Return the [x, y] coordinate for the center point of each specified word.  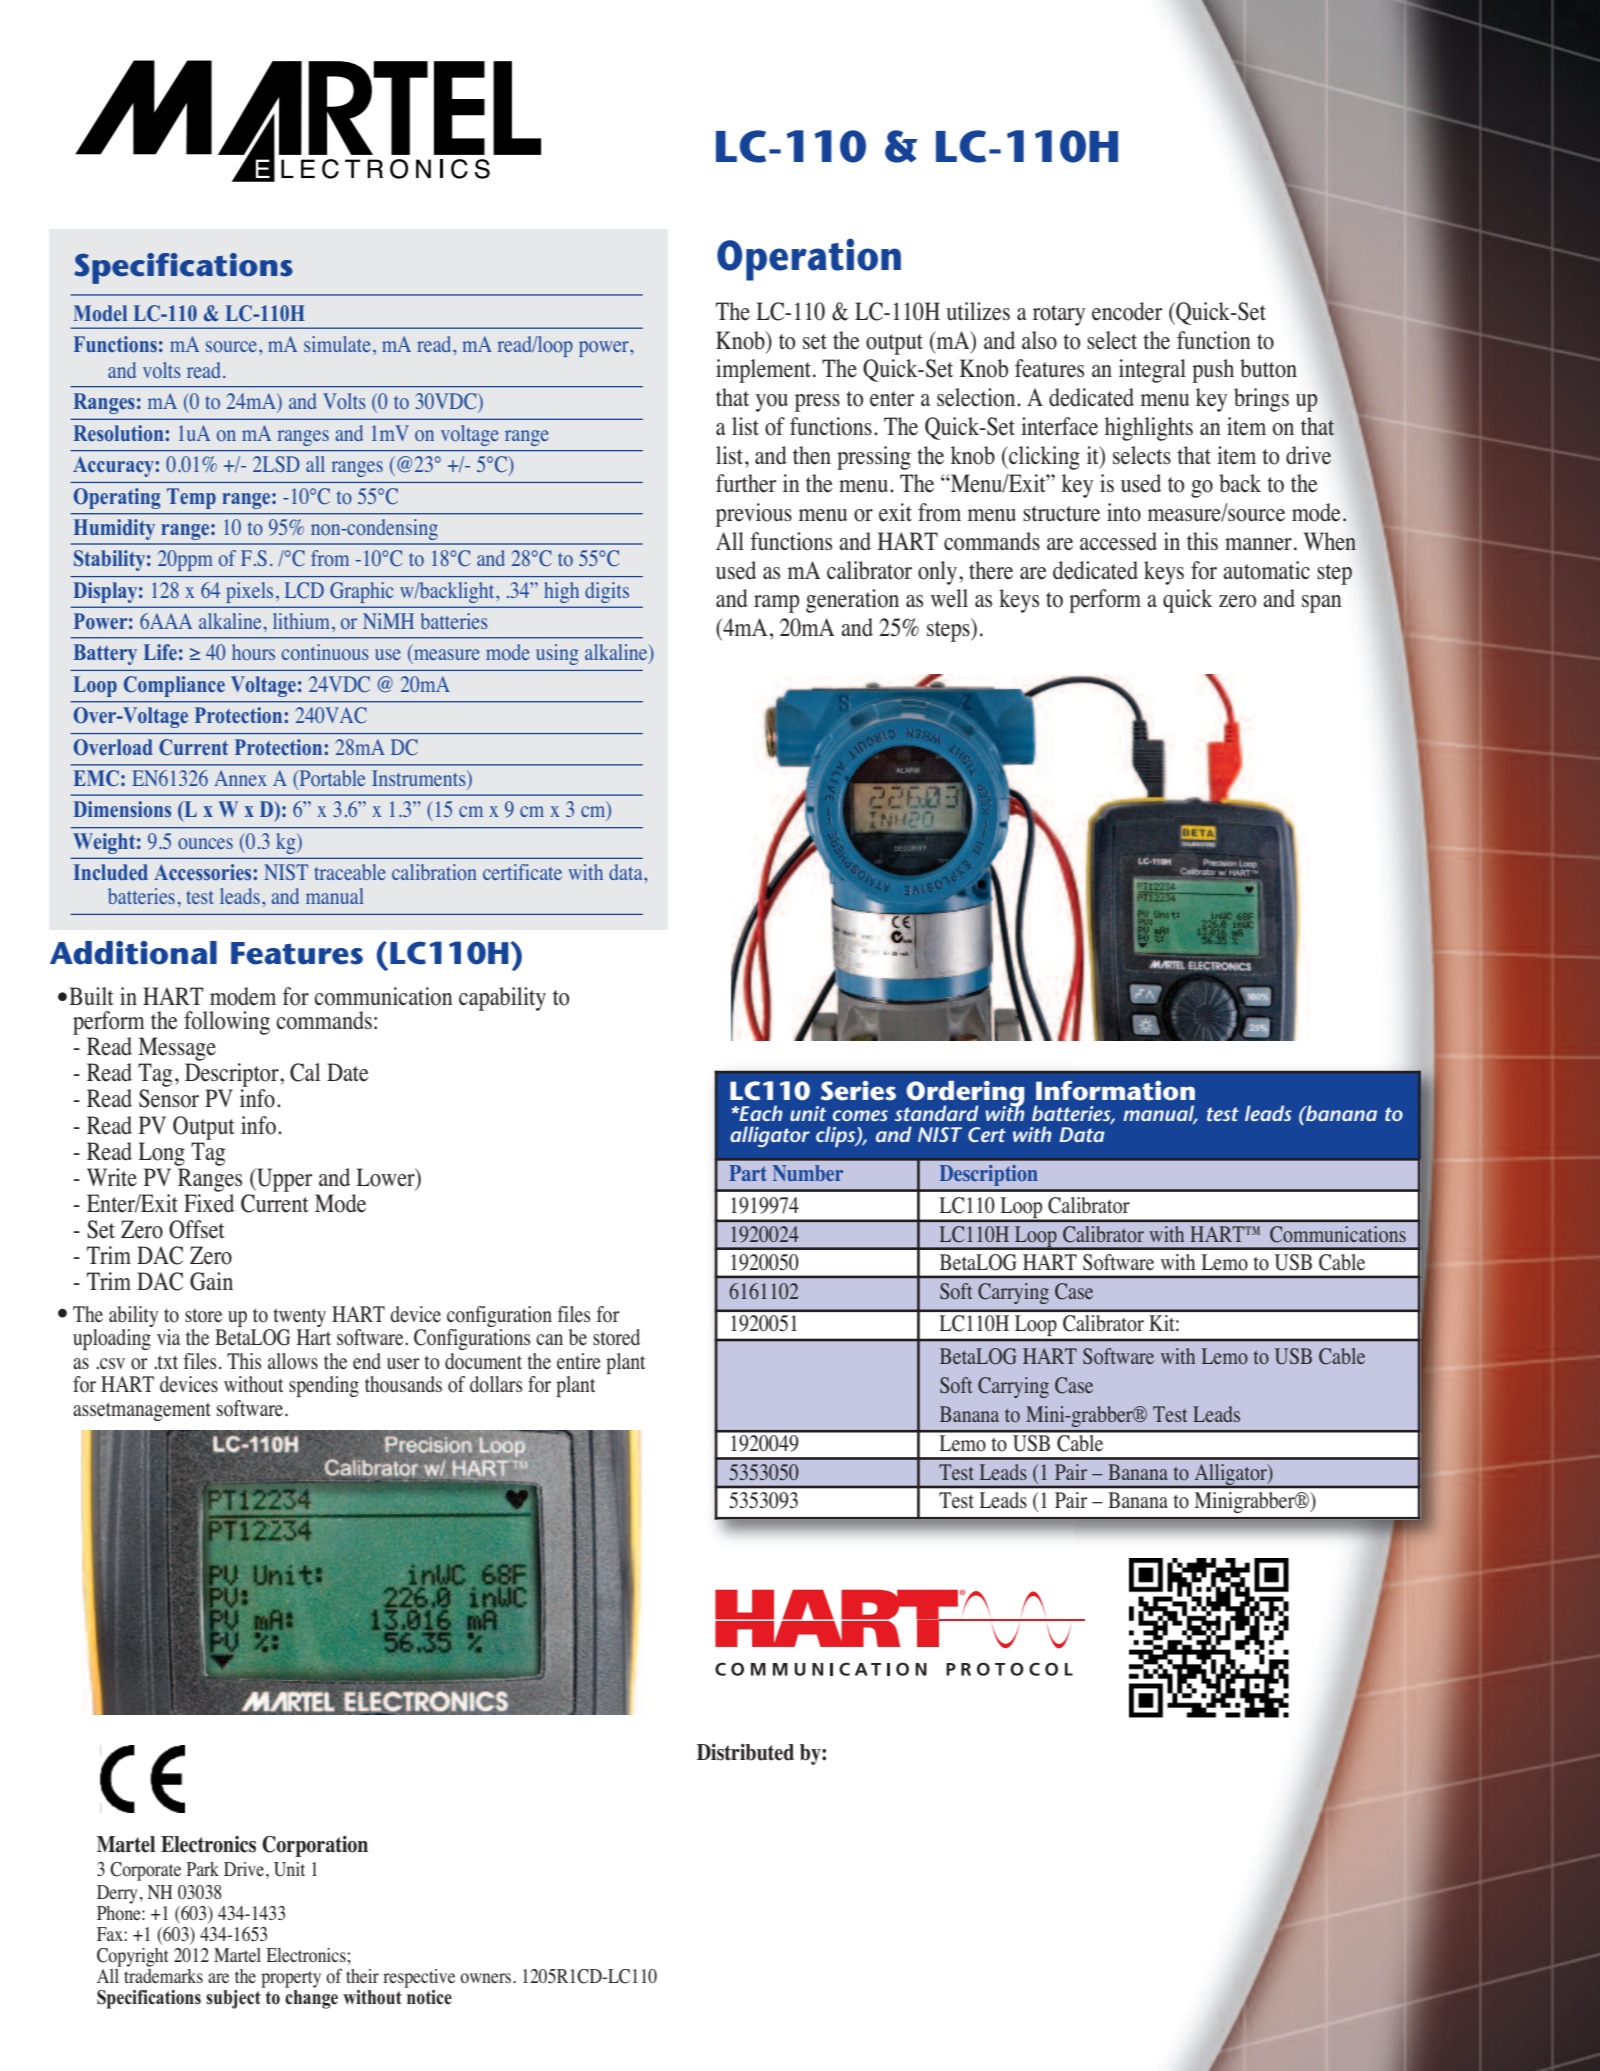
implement [763, 371]
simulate [337, 344]
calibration [434, 872]
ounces [205, 843]
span [1322, 604]
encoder [1127, 311]
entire [579, 1361]
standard [937, 1113]
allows [293, 1361]
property [291, 1979]
